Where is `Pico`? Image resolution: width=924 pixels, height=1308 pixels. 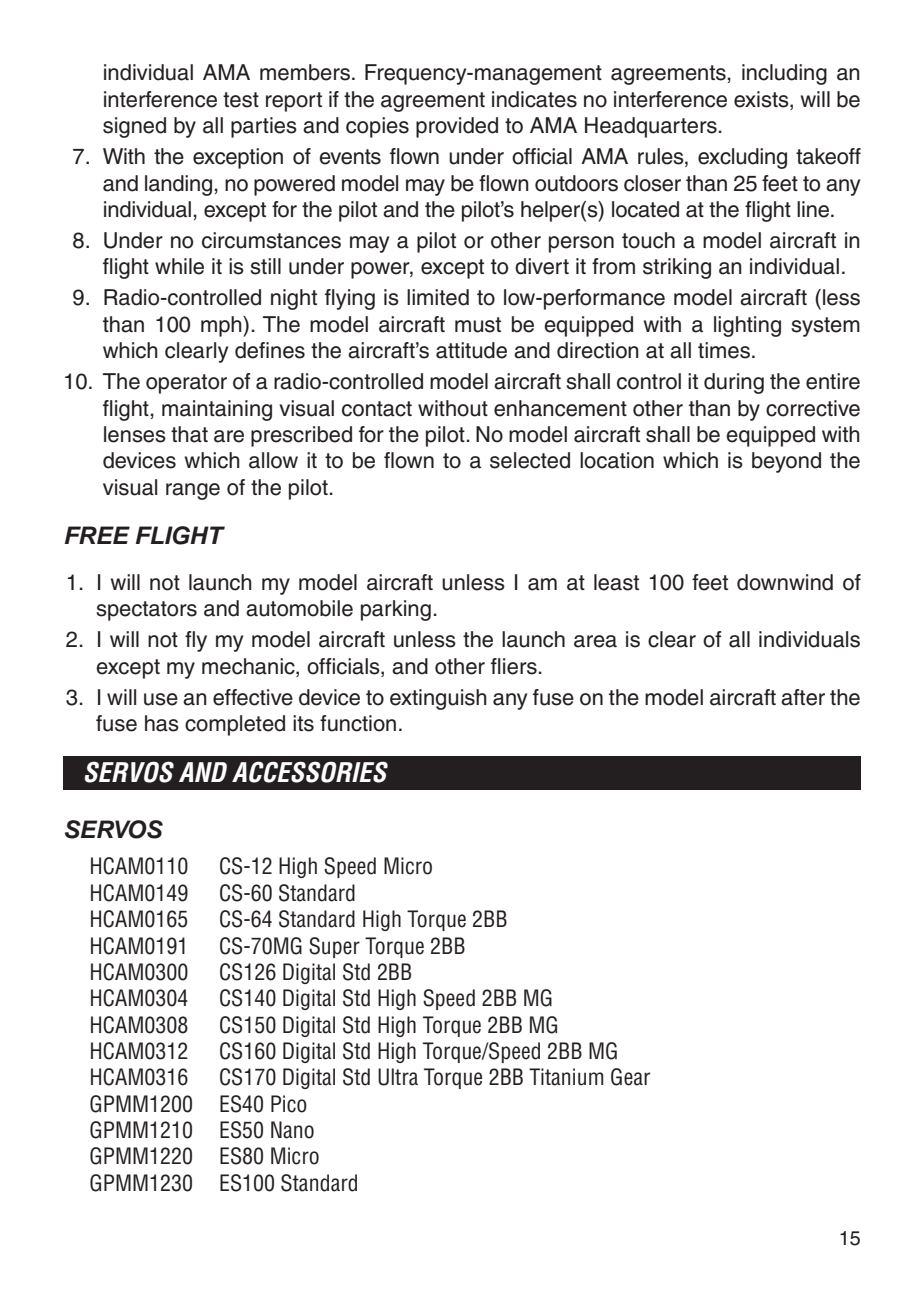
Pico is located at coordinates (289, 1104).
